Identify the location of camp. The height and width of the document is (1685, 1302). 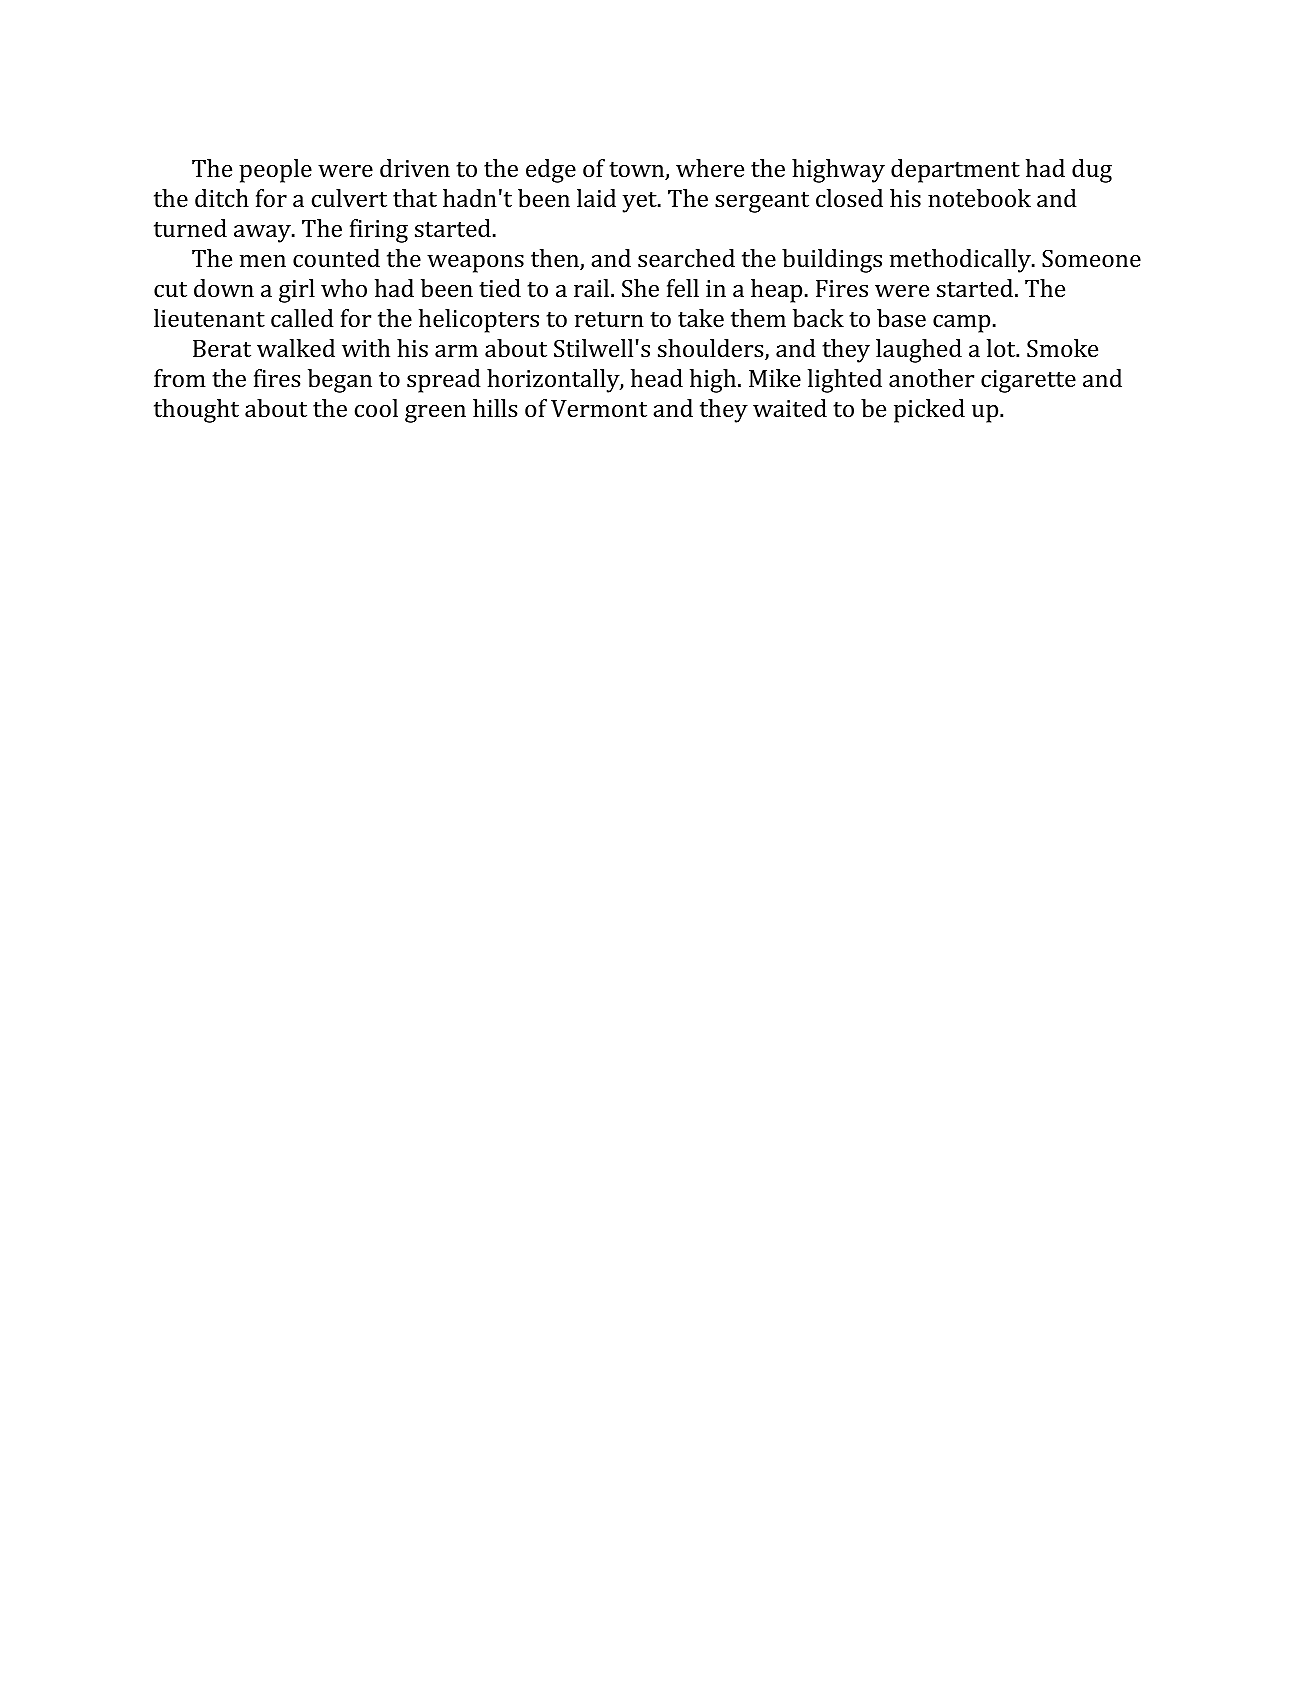
(961, 324).
